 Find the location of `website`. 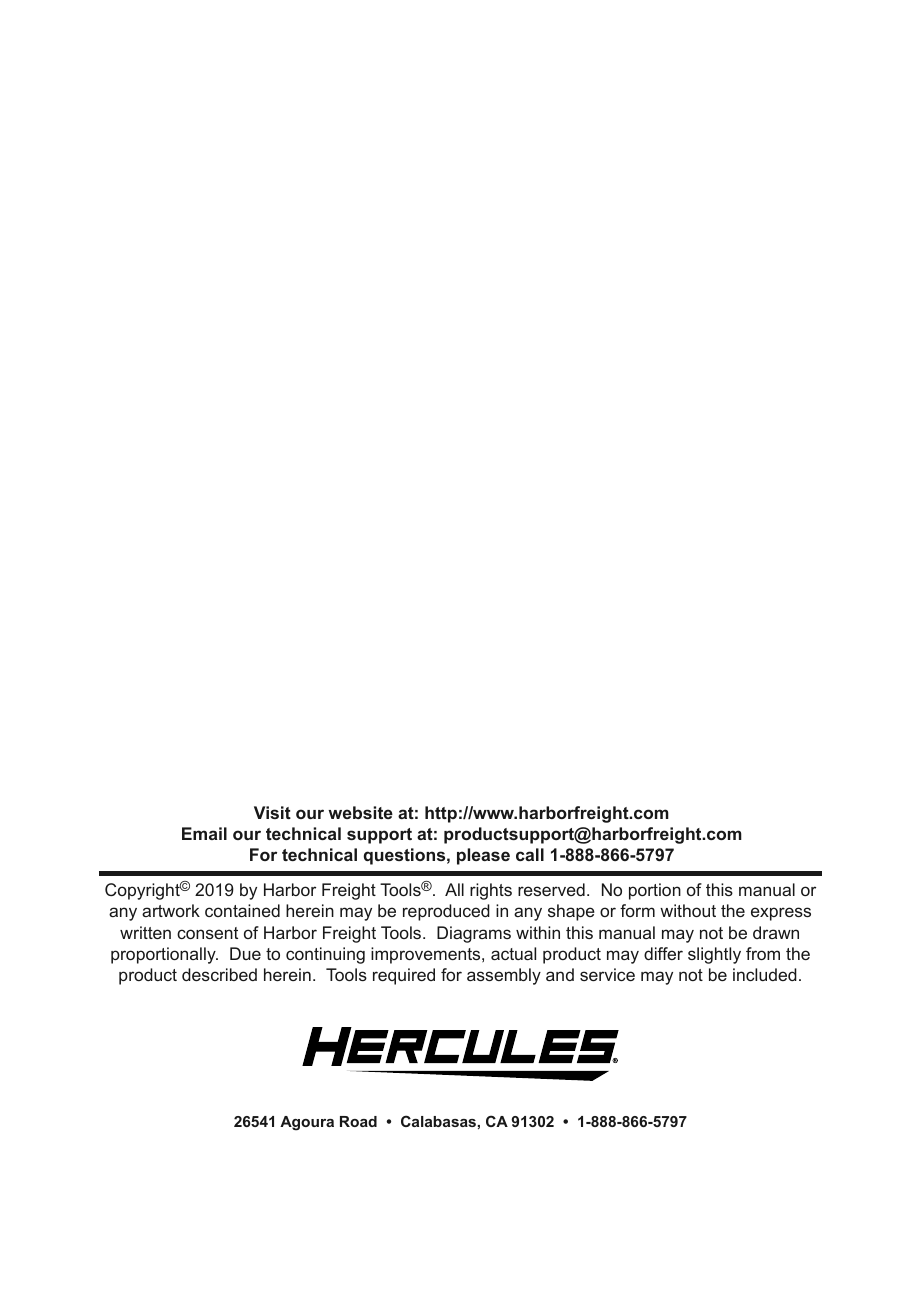

website is located at coordinates (360, 812).
